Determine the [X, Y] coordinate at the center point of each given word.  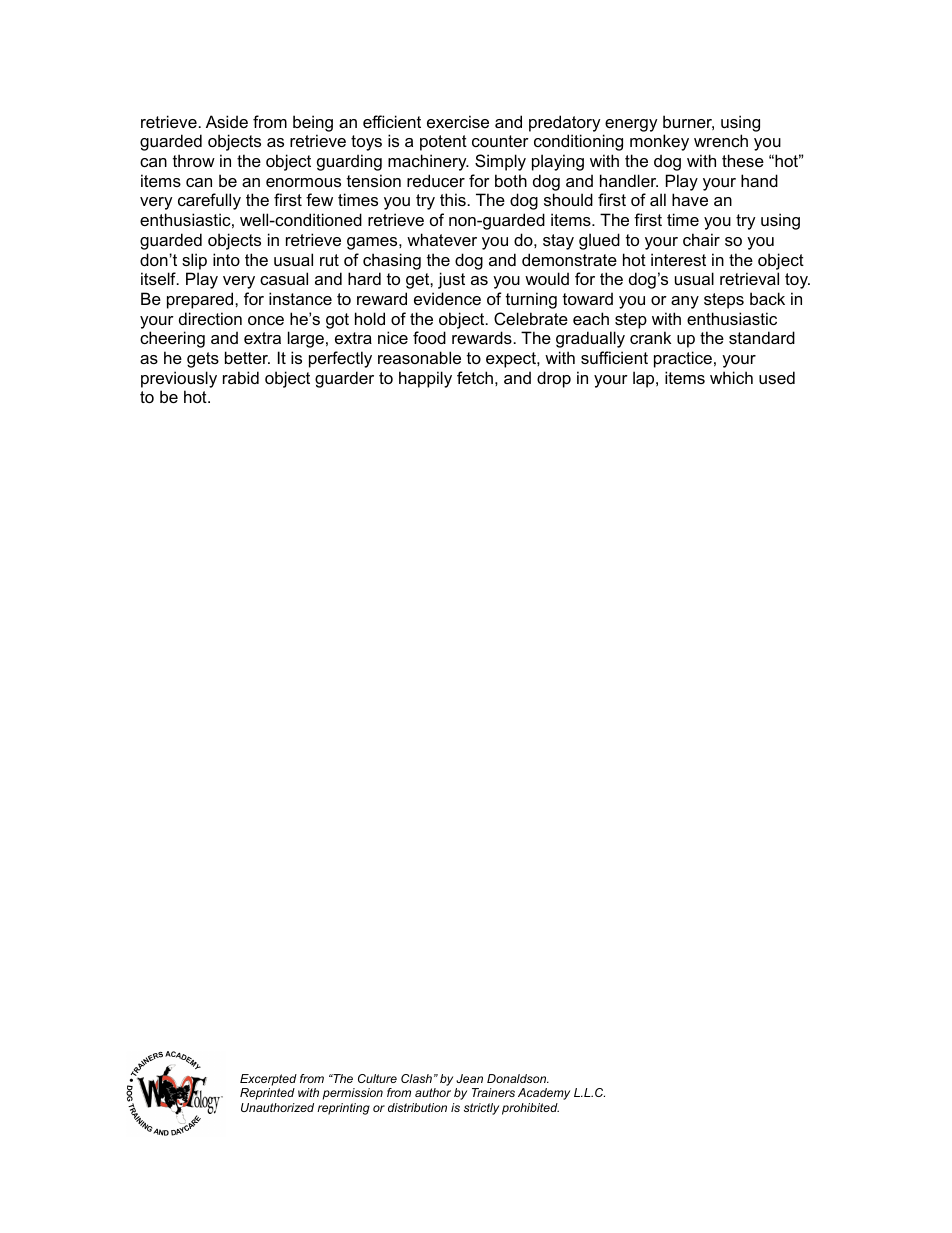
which [731, 377]
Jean [469, 1078]
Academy [544, 1094]
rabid [241, 377]
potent [443, 143]
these [743, 160]
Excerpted [268, 1080]
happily [425, 379]
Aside [227, 121]
